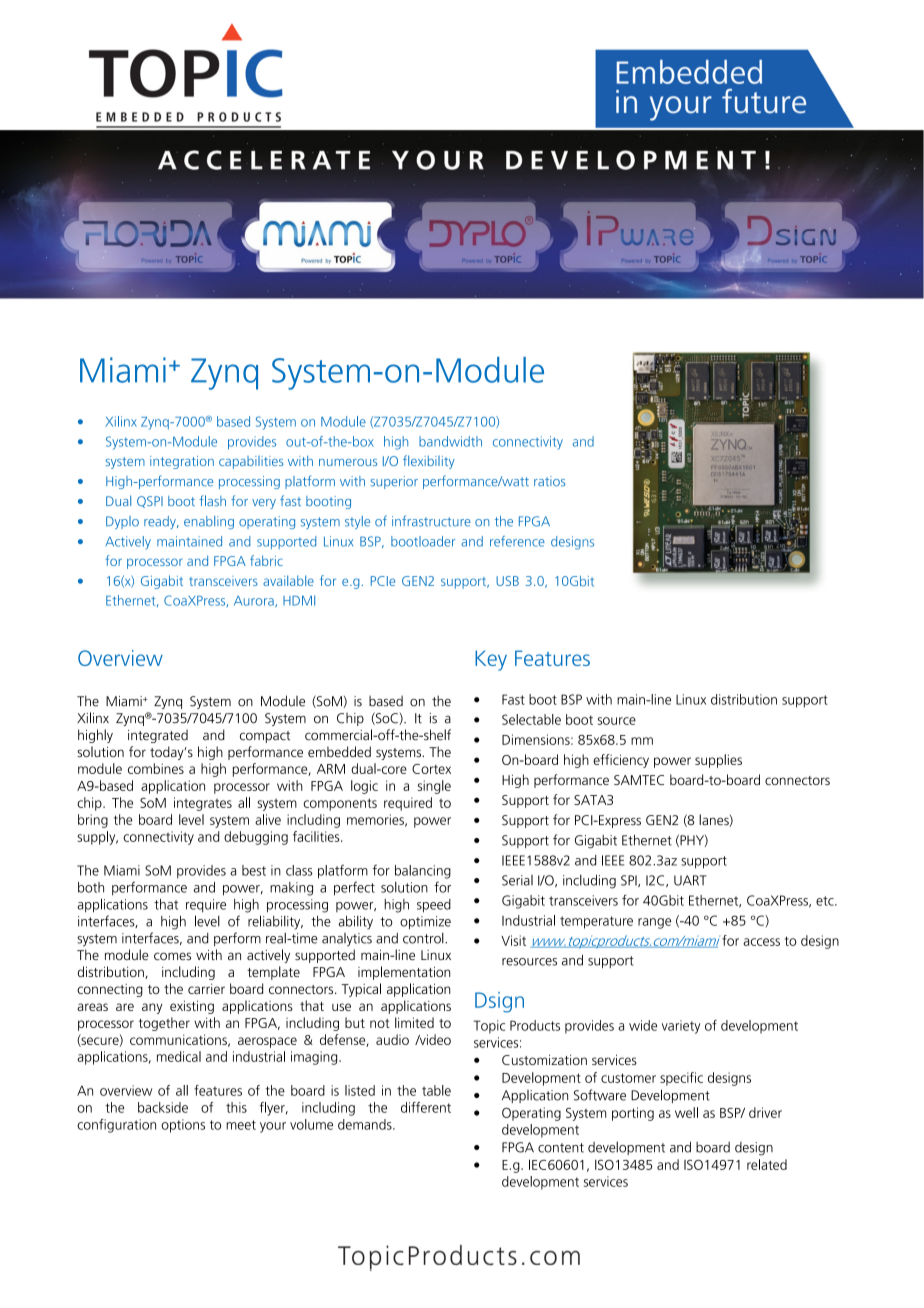 This image has width=924, height=1308. What do you see at coordinates (423, 872) in the image?
I see `balancing` at bounding box center [423, 872].
